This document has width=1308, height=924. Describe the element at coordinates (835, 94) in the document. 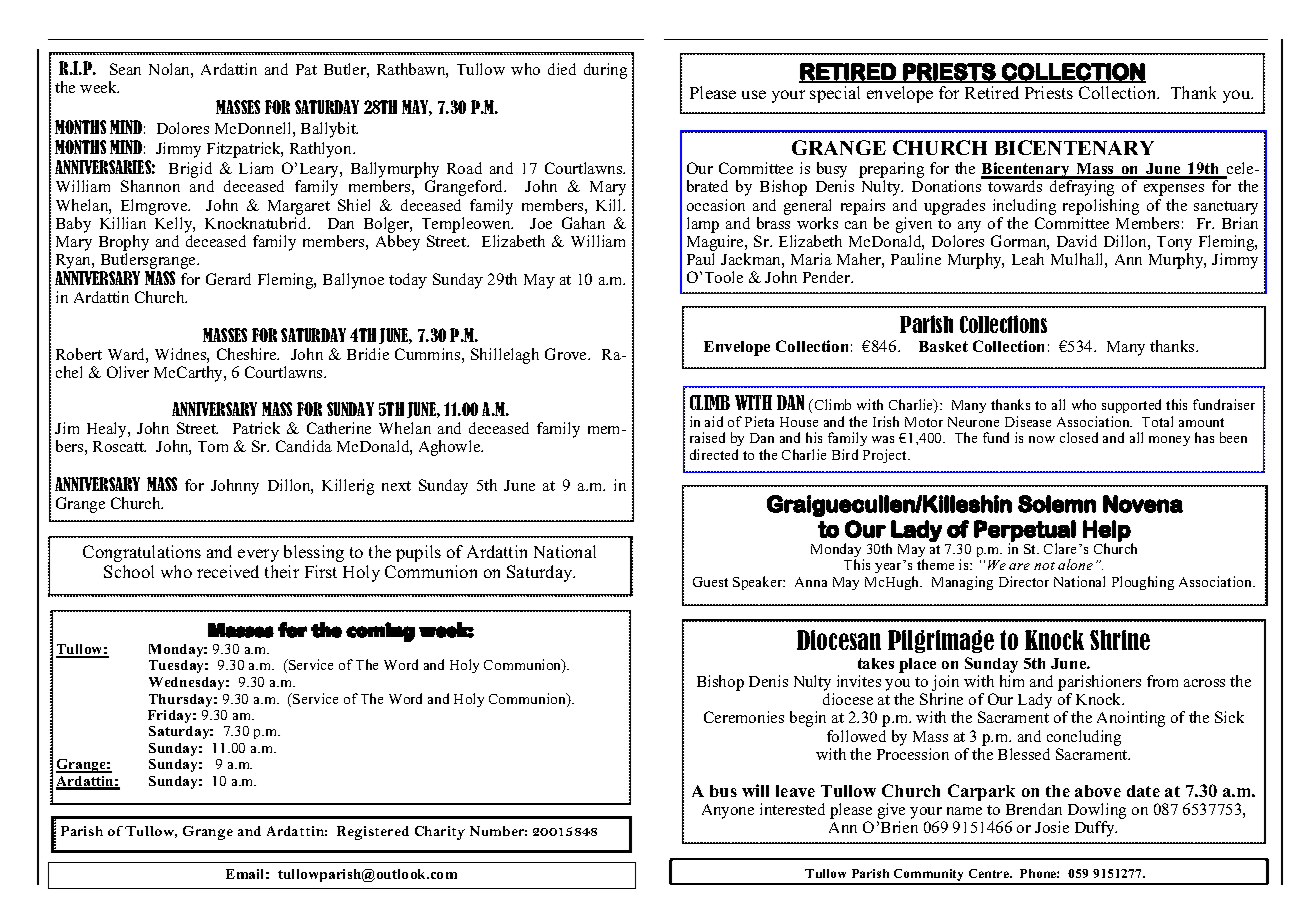

I see `special` at that location.
